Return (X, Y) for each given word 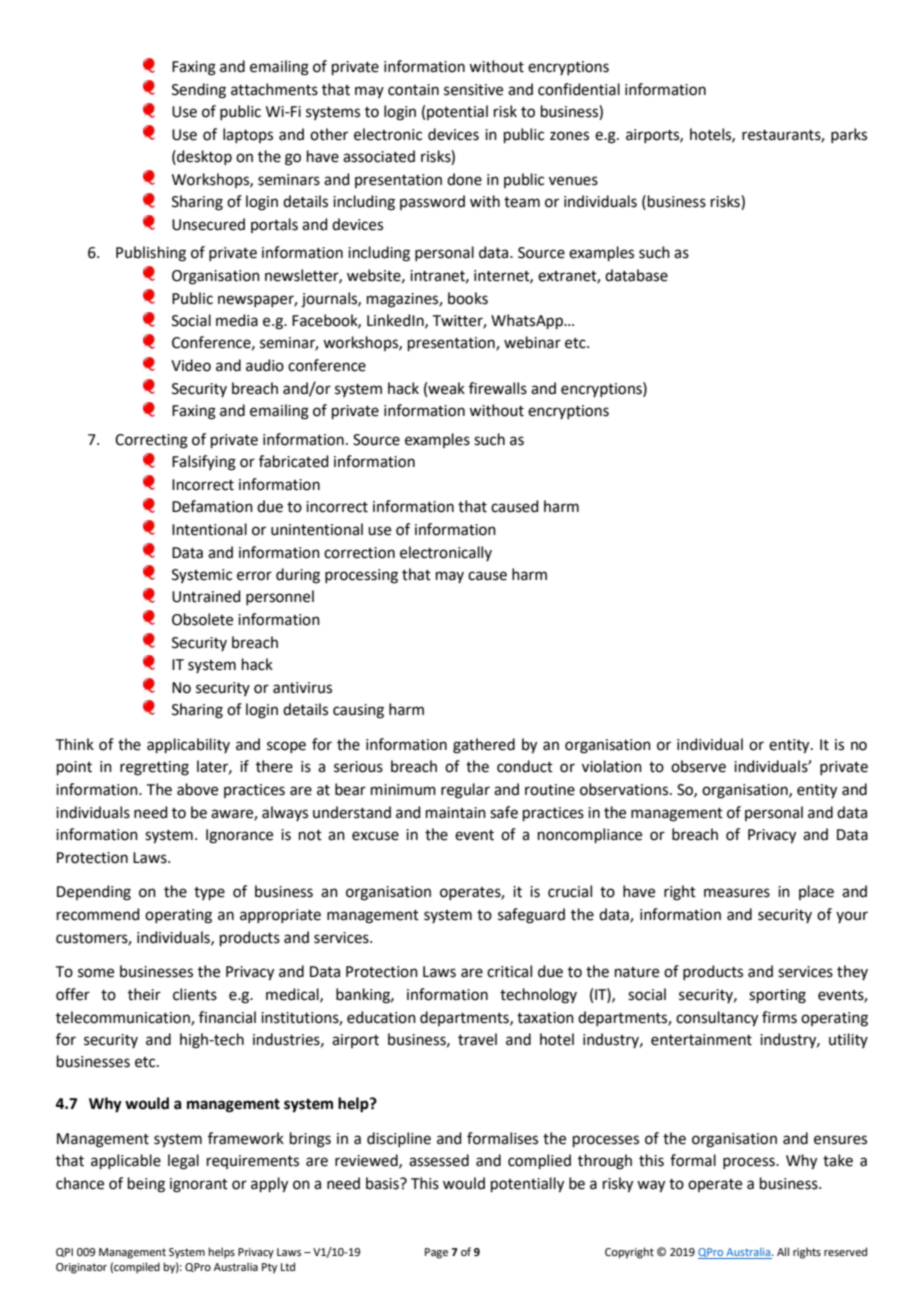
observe (698, 766)
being (146, 1185)
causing (358, 711)
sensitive (473, 90)
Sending (199, 91)
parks (849, 135)
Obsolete (202, 619)
